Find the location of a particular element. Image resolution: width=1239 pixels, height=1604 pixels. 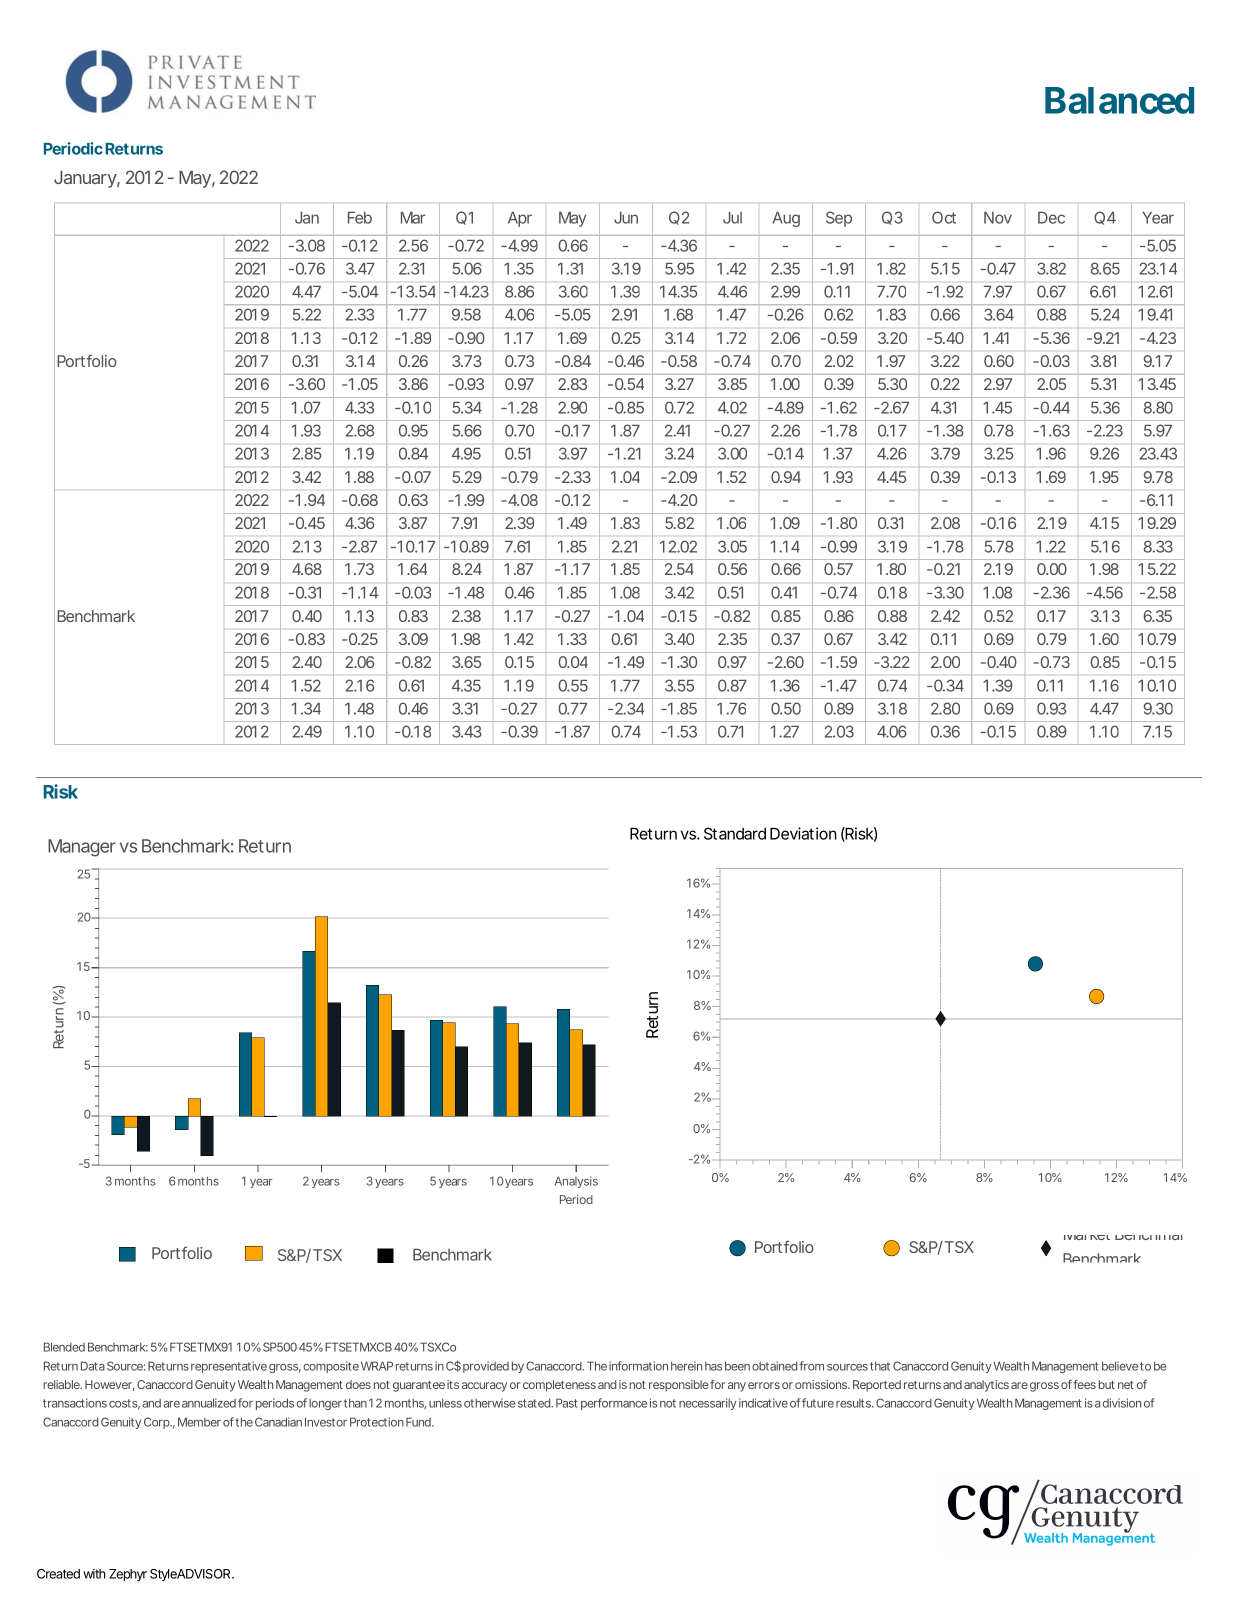

Zephyr is located at coordinates (128, 1575).
